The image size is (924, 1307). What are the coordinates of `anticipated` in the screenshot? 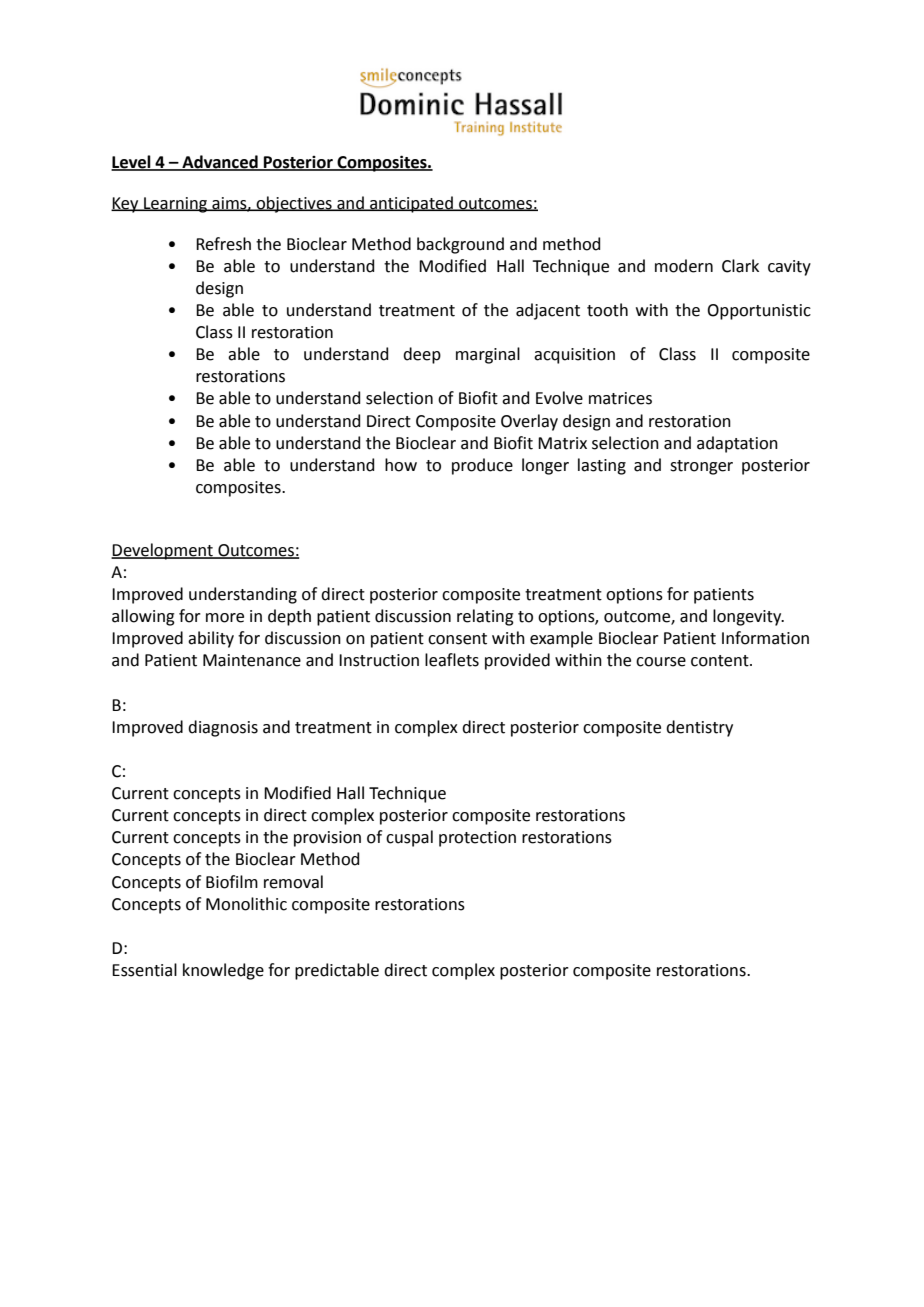 It's located at (411, 204).
